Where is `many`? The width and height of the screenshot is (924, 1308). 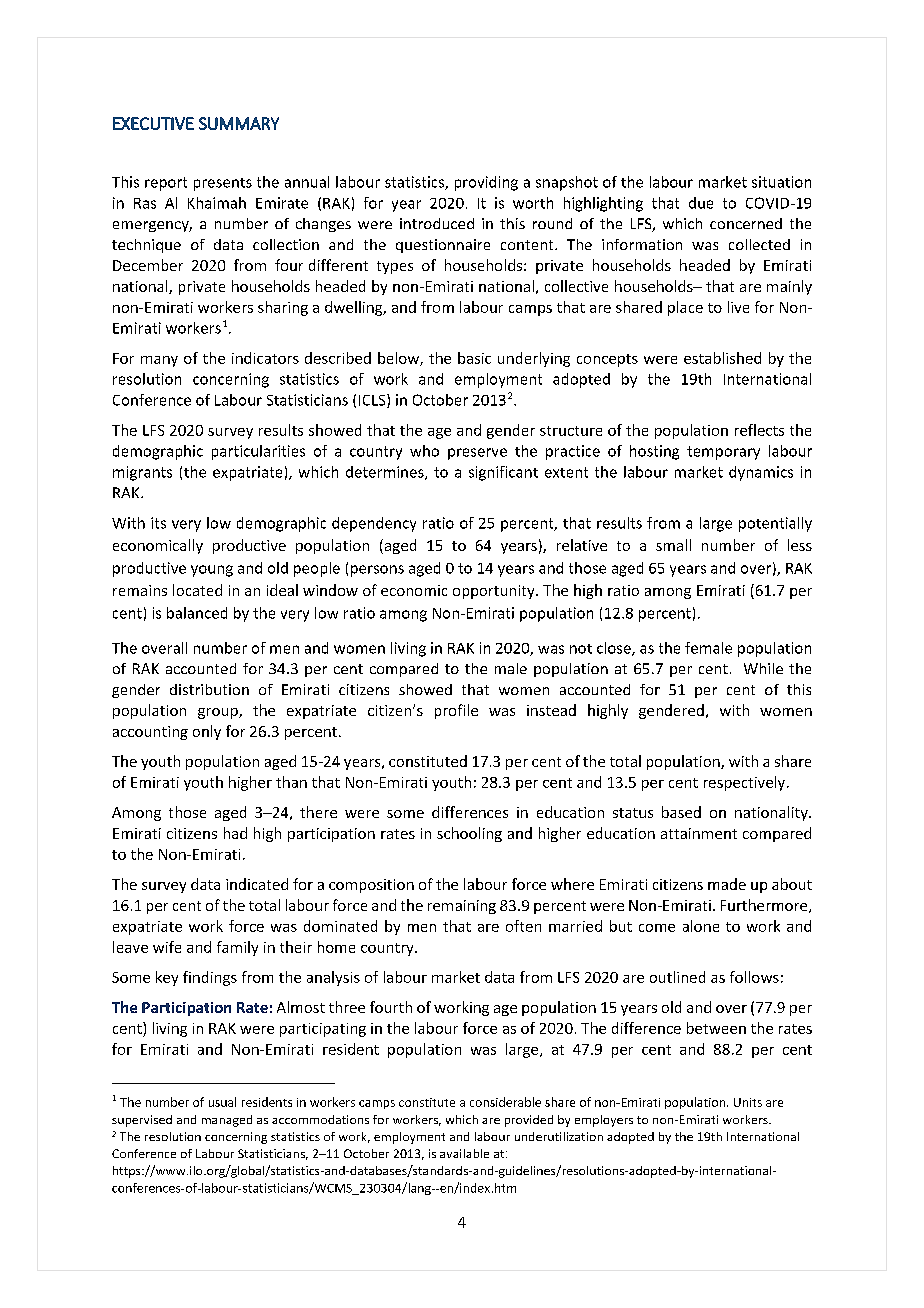
many is located at coordinates (159, 361).
